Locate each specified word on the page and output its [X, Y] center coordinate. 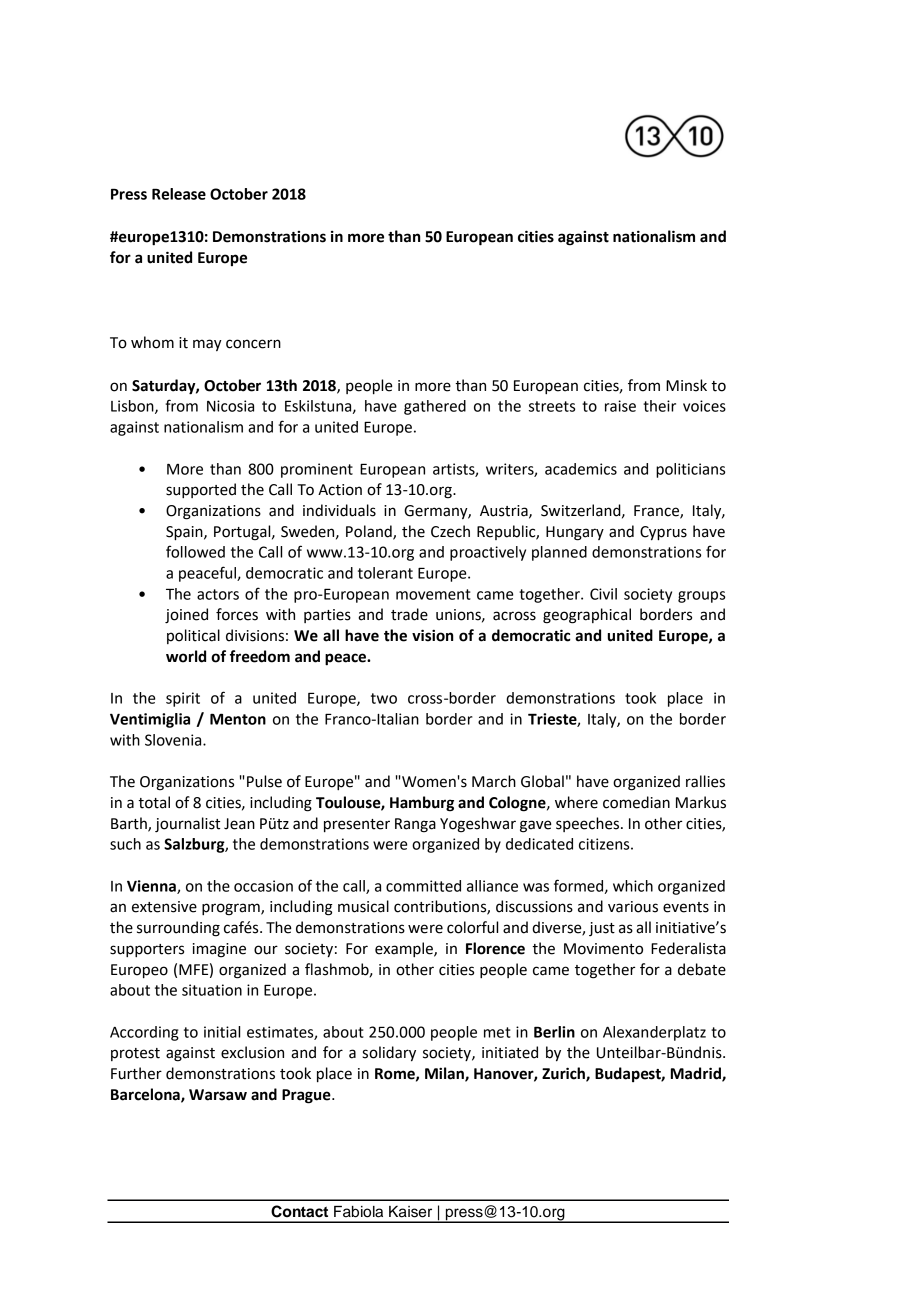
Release [179, 194]
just [602, 929]
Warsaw [218, 1095]
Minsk [686, 385]
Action [340, 490]
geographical [587, 616]
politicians [690, 470]
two [384, 698]
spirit [183, 699]
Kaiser [410, 1212]
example [405, 949]
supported [201, 490]
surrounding [178, 929]
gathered [435, 407]
